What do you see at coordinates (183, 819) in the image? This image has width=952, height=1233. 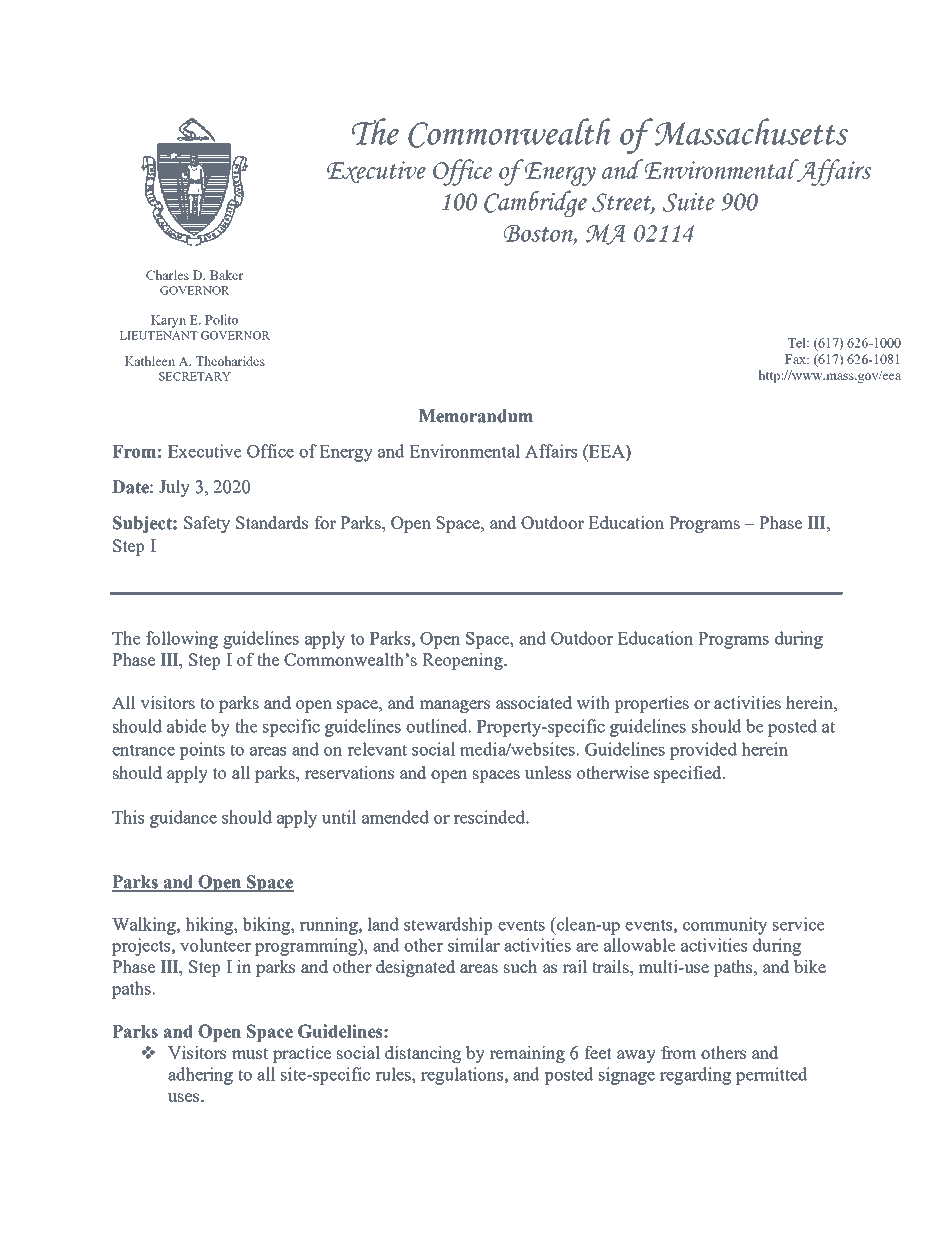 I see `guidance` at bounding box center [183, 819].
